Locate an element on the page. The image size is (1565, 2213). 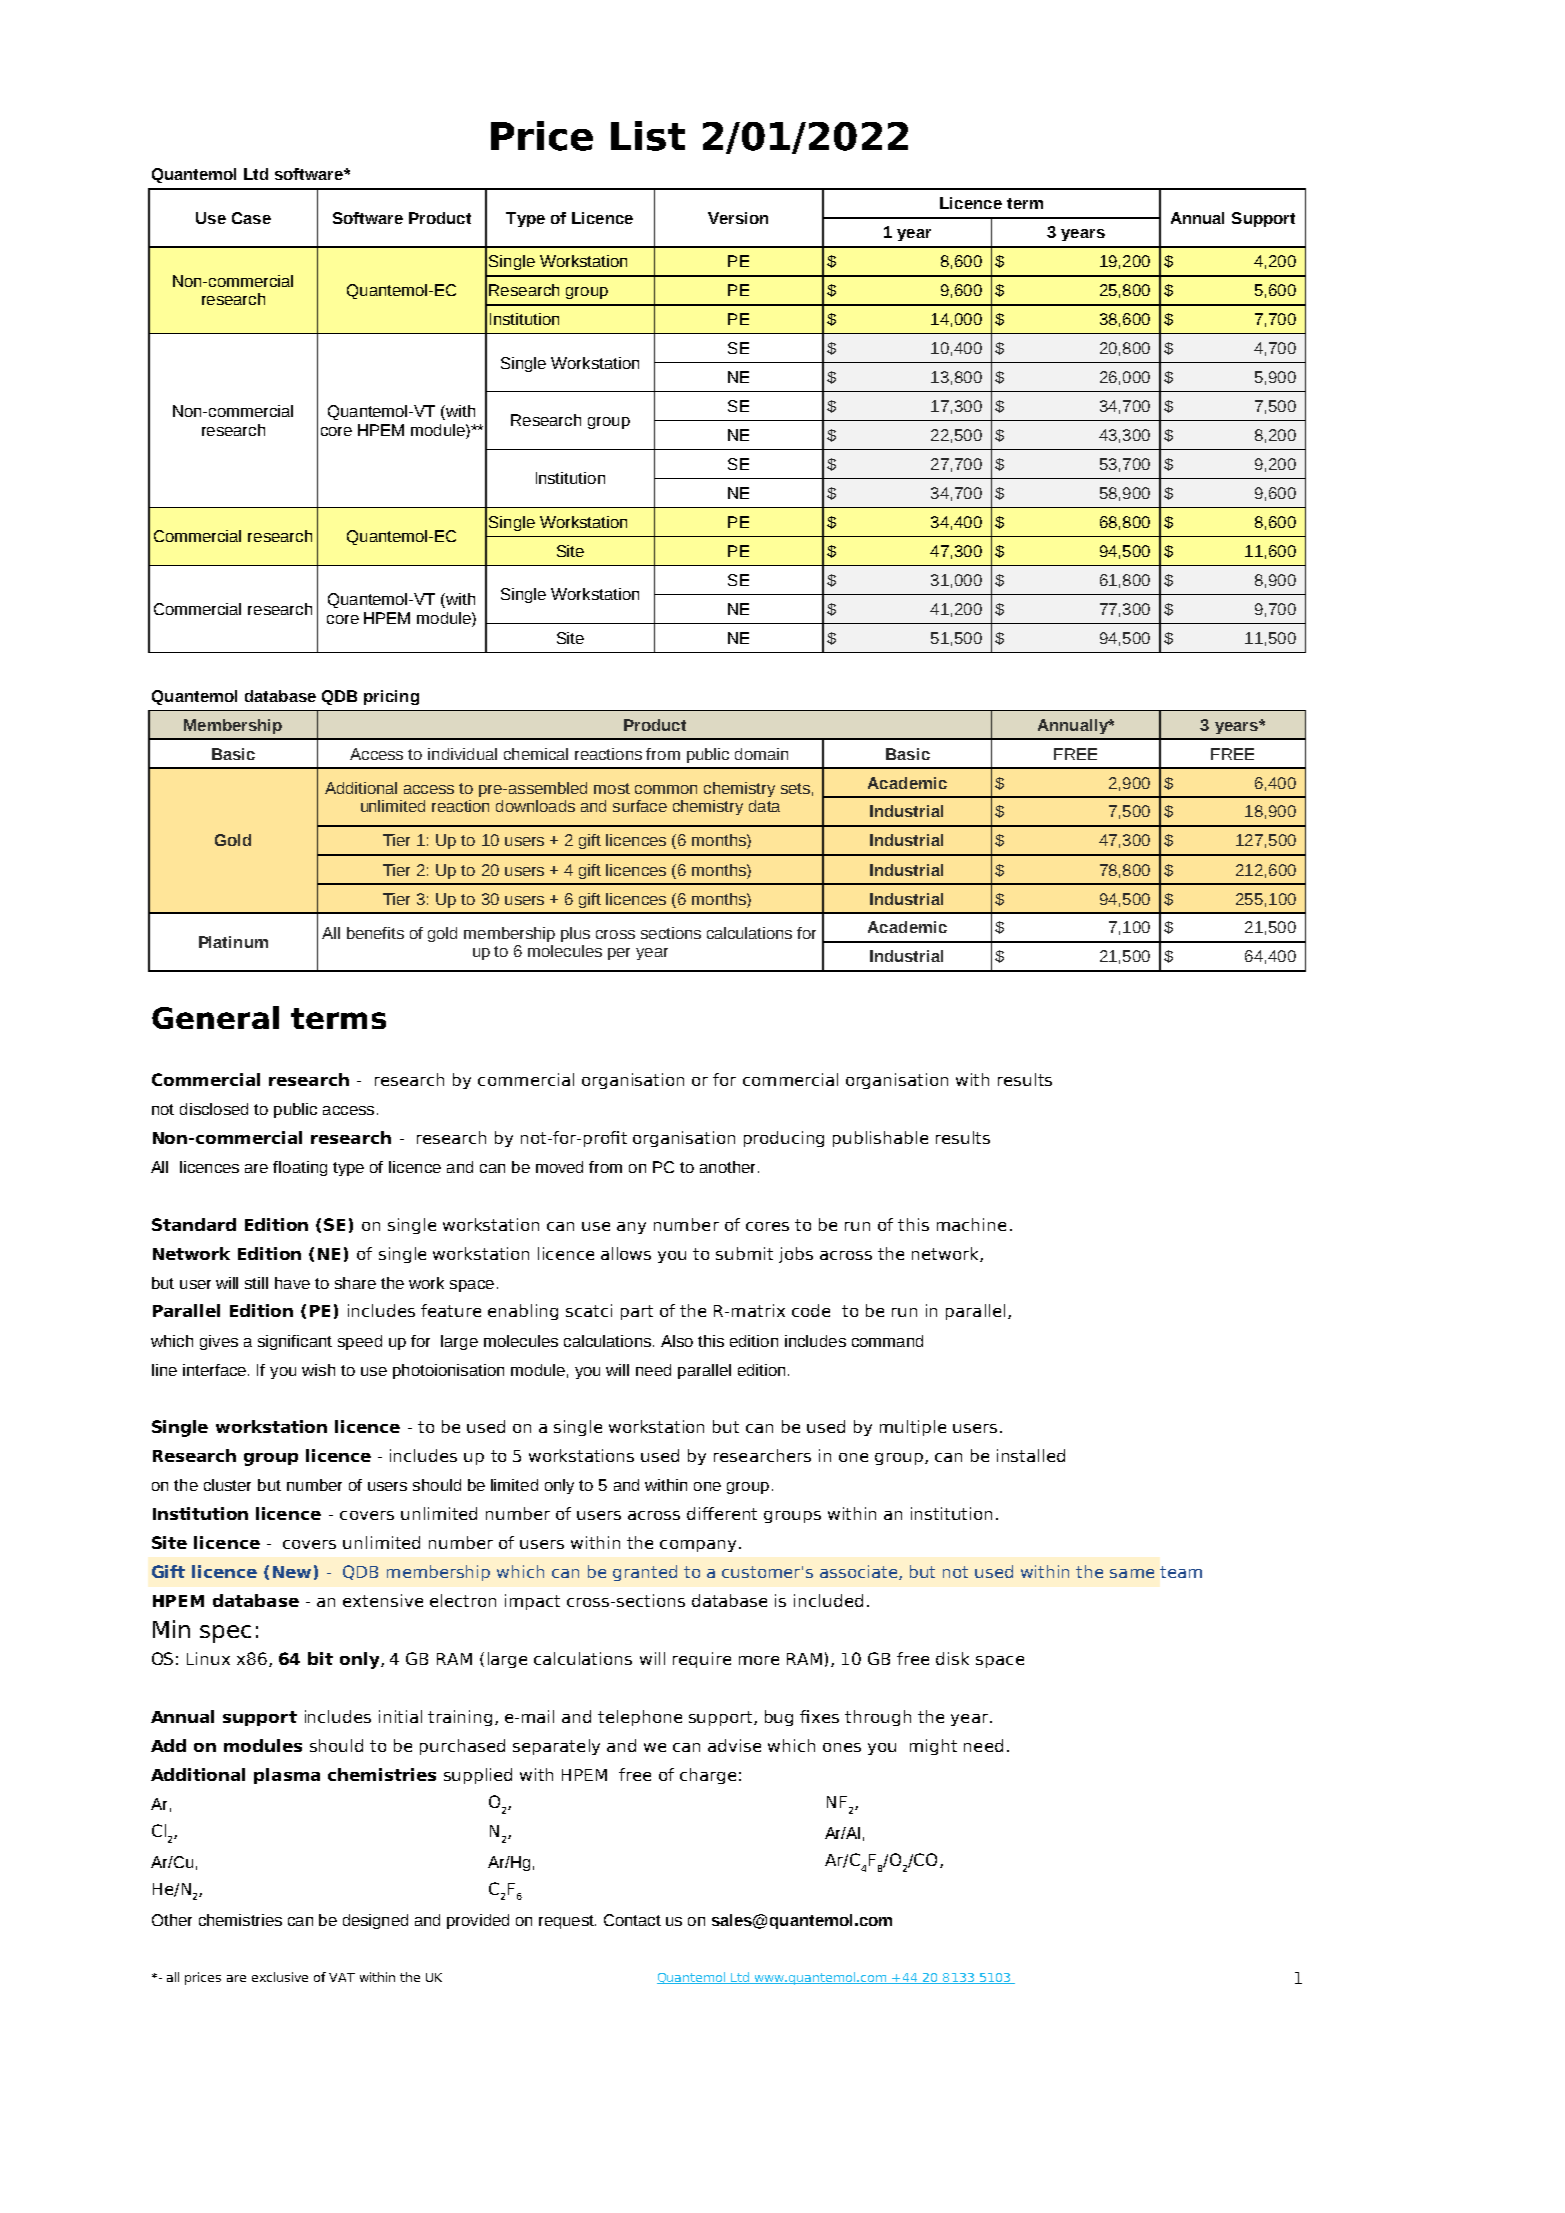
Version is located at coordinates (738, 218).
